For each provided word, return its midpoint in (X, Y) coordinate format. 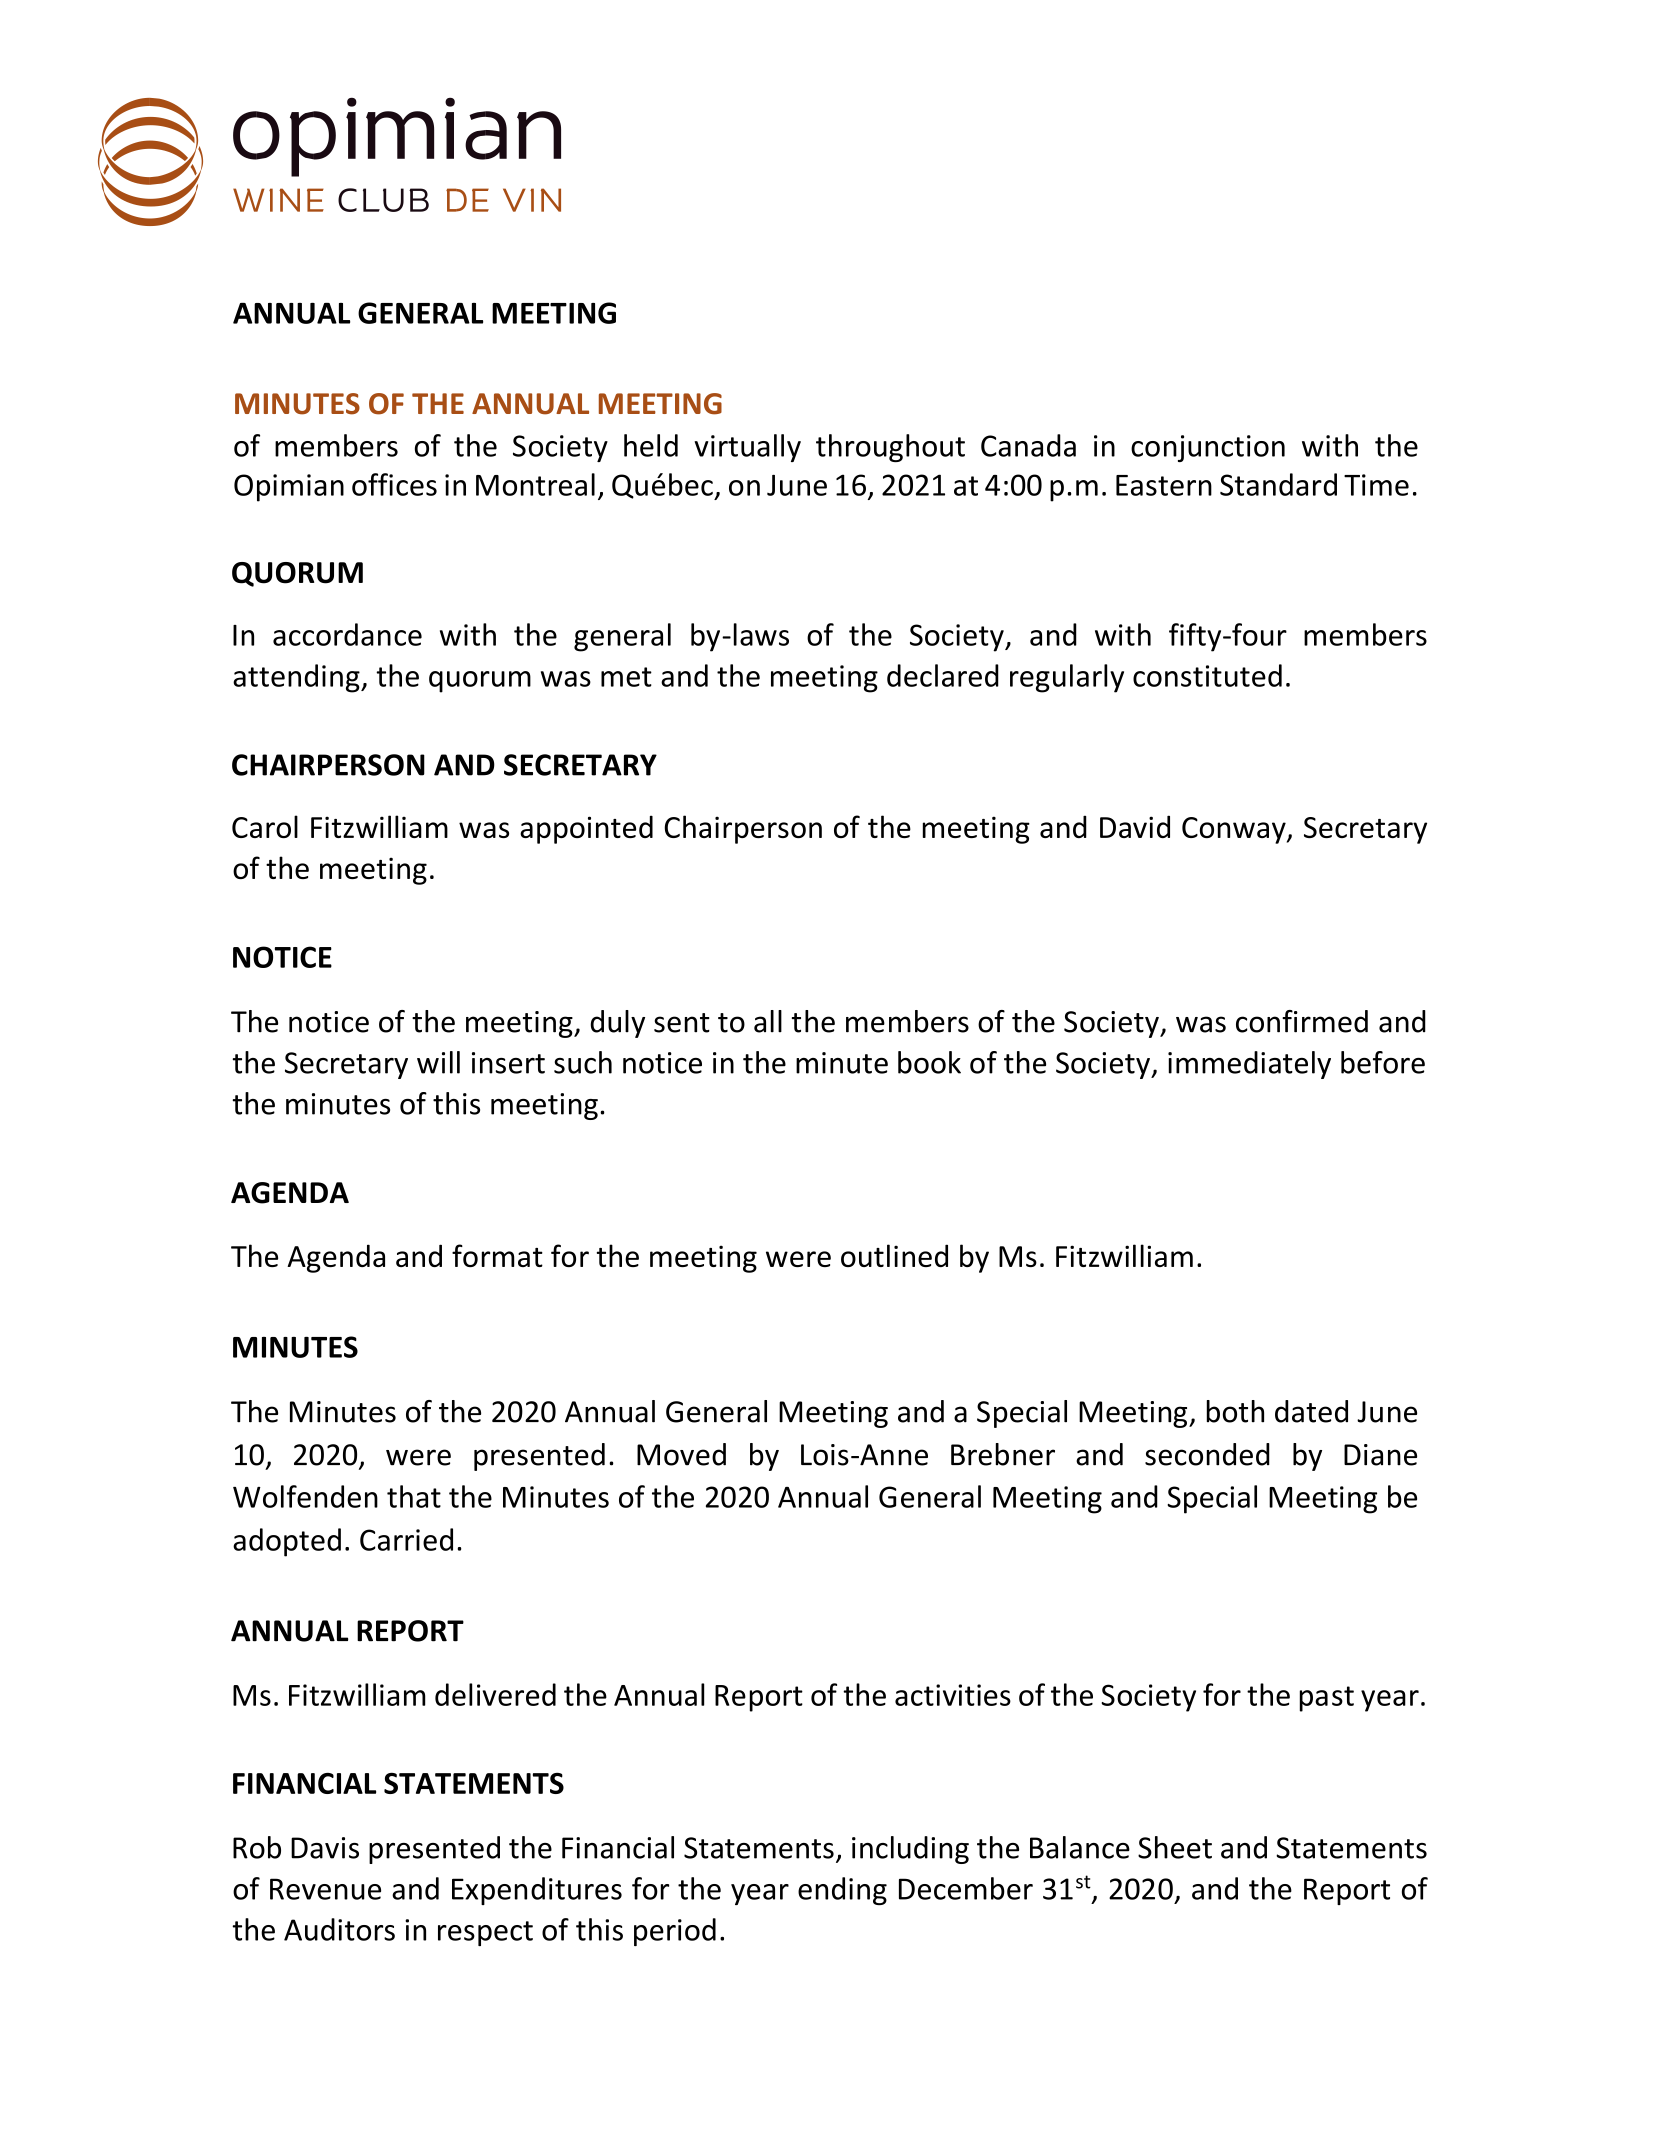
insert (508, 1063)
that (414, 1496)
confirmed (1302, 1021)
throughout (890, 448)
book (929, 1062)
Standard (1278, 484)
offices (394, 484)
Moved (681, 1454)
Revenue (325, 1889)
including (910, 1850)
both (1235, 1411)
